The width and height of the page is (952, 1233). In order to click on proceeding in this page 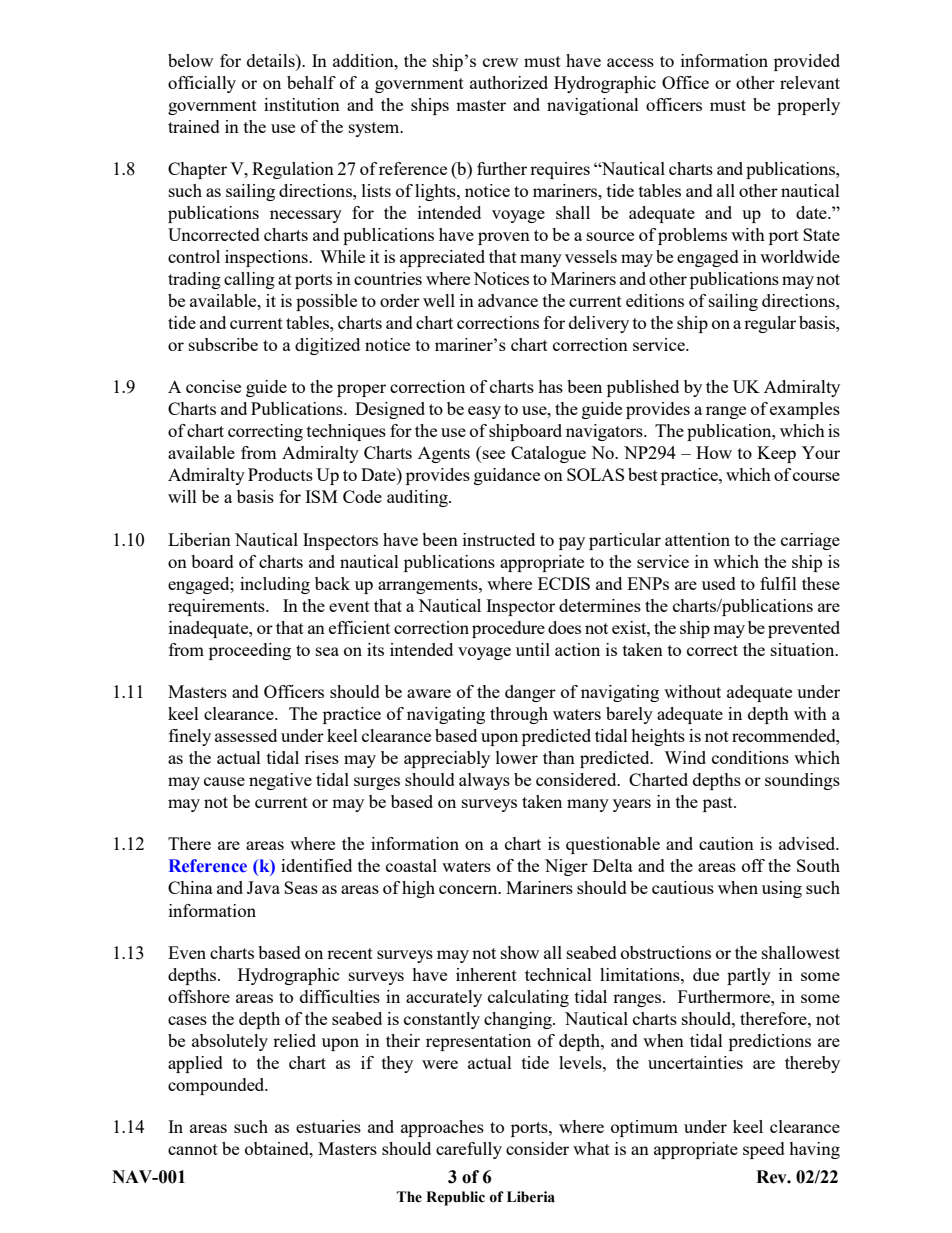, I will do `click(250, 651)`.
